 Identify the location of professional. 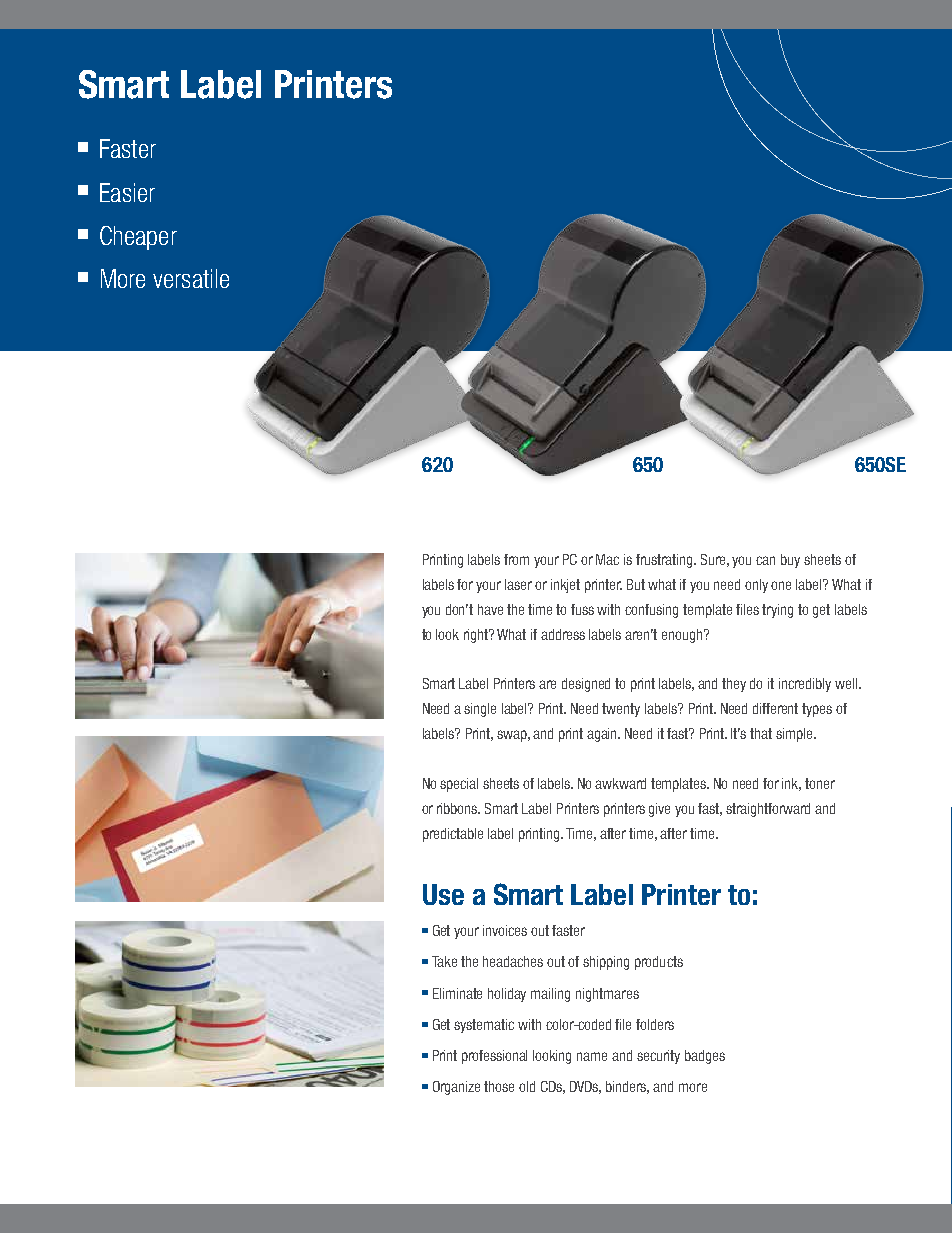
(494, 1057).
